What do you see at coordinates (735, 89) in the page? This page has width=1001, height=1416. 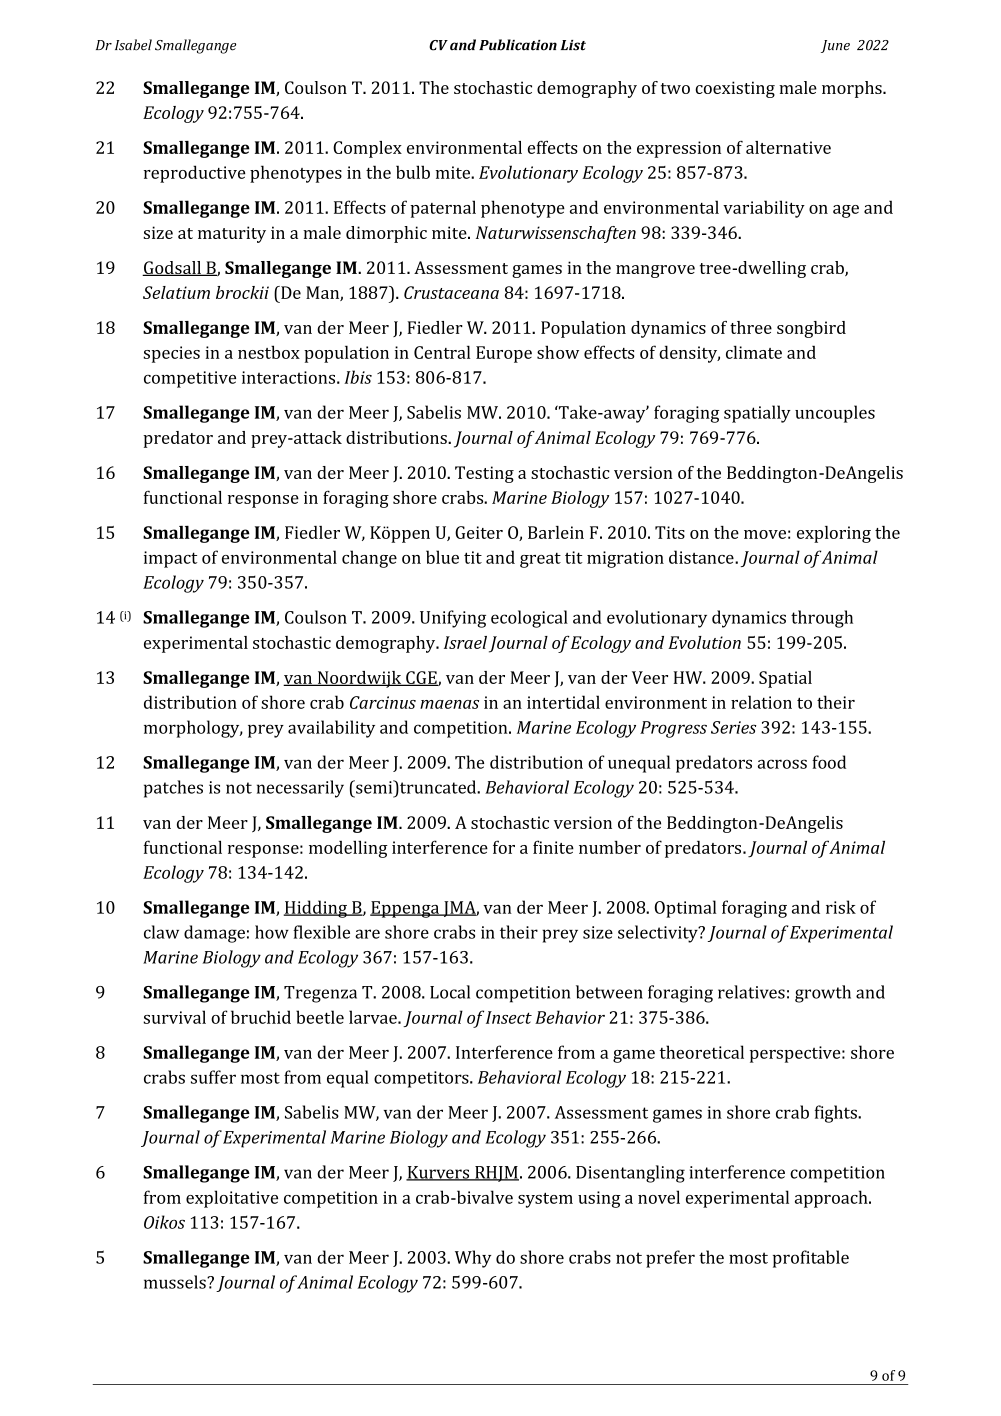 I see `coexisting` at bounding box center [735, 89].
